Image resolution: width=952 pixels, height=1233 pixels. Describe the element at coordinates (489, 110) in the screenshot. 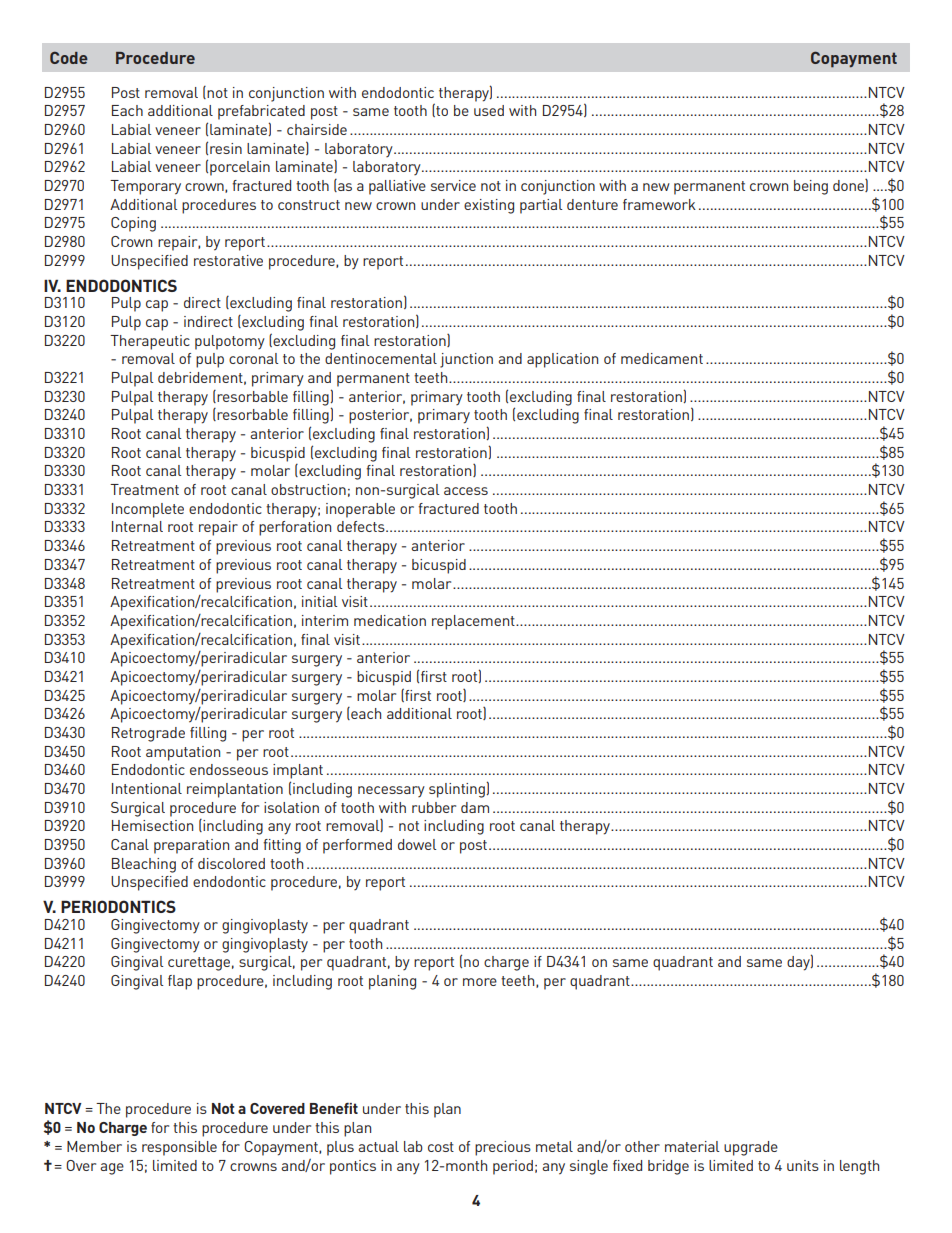

I see `used` at that location.
